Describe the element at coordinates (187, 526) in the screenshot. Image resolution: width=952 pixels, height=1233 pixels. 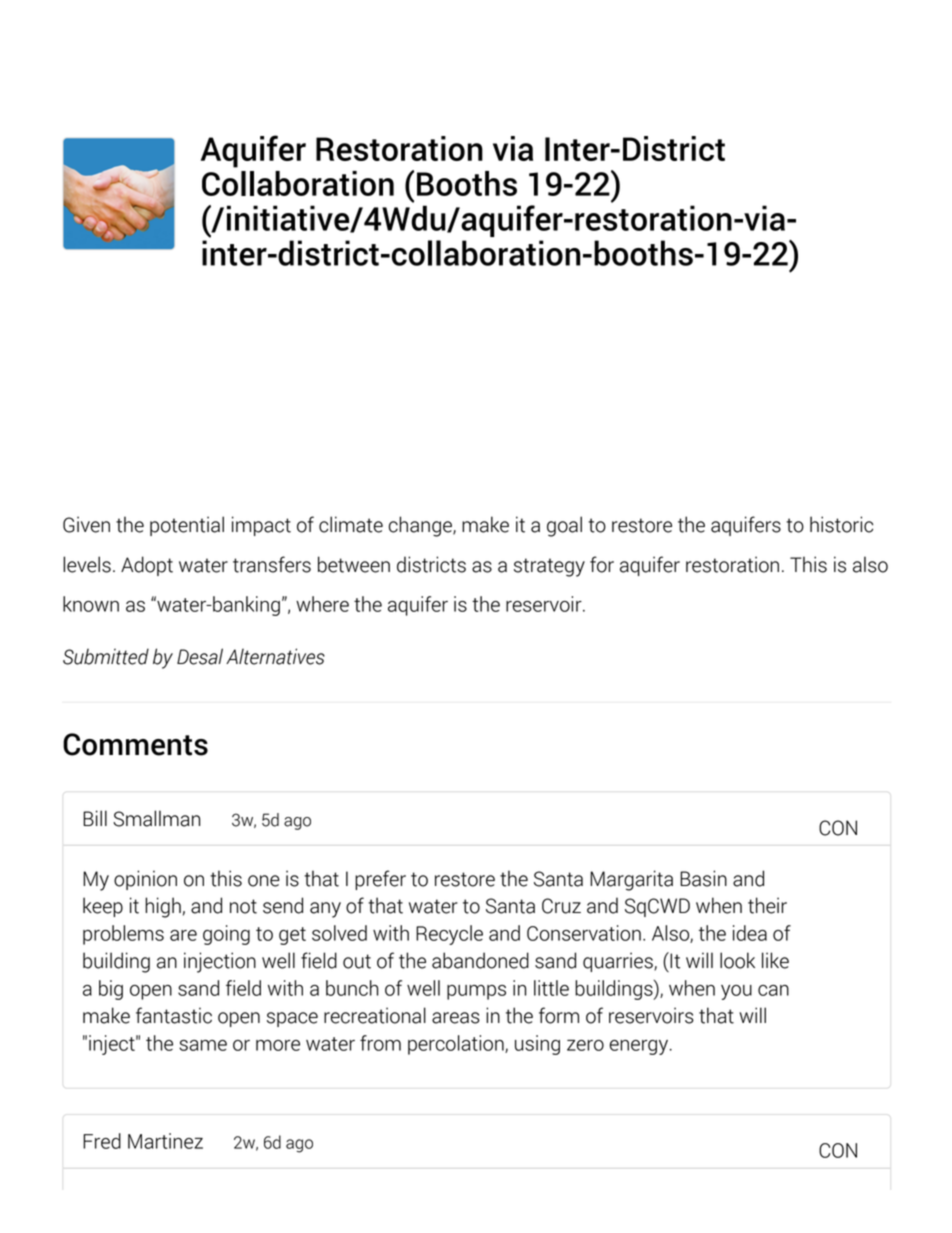
I see `potential` at that location.
